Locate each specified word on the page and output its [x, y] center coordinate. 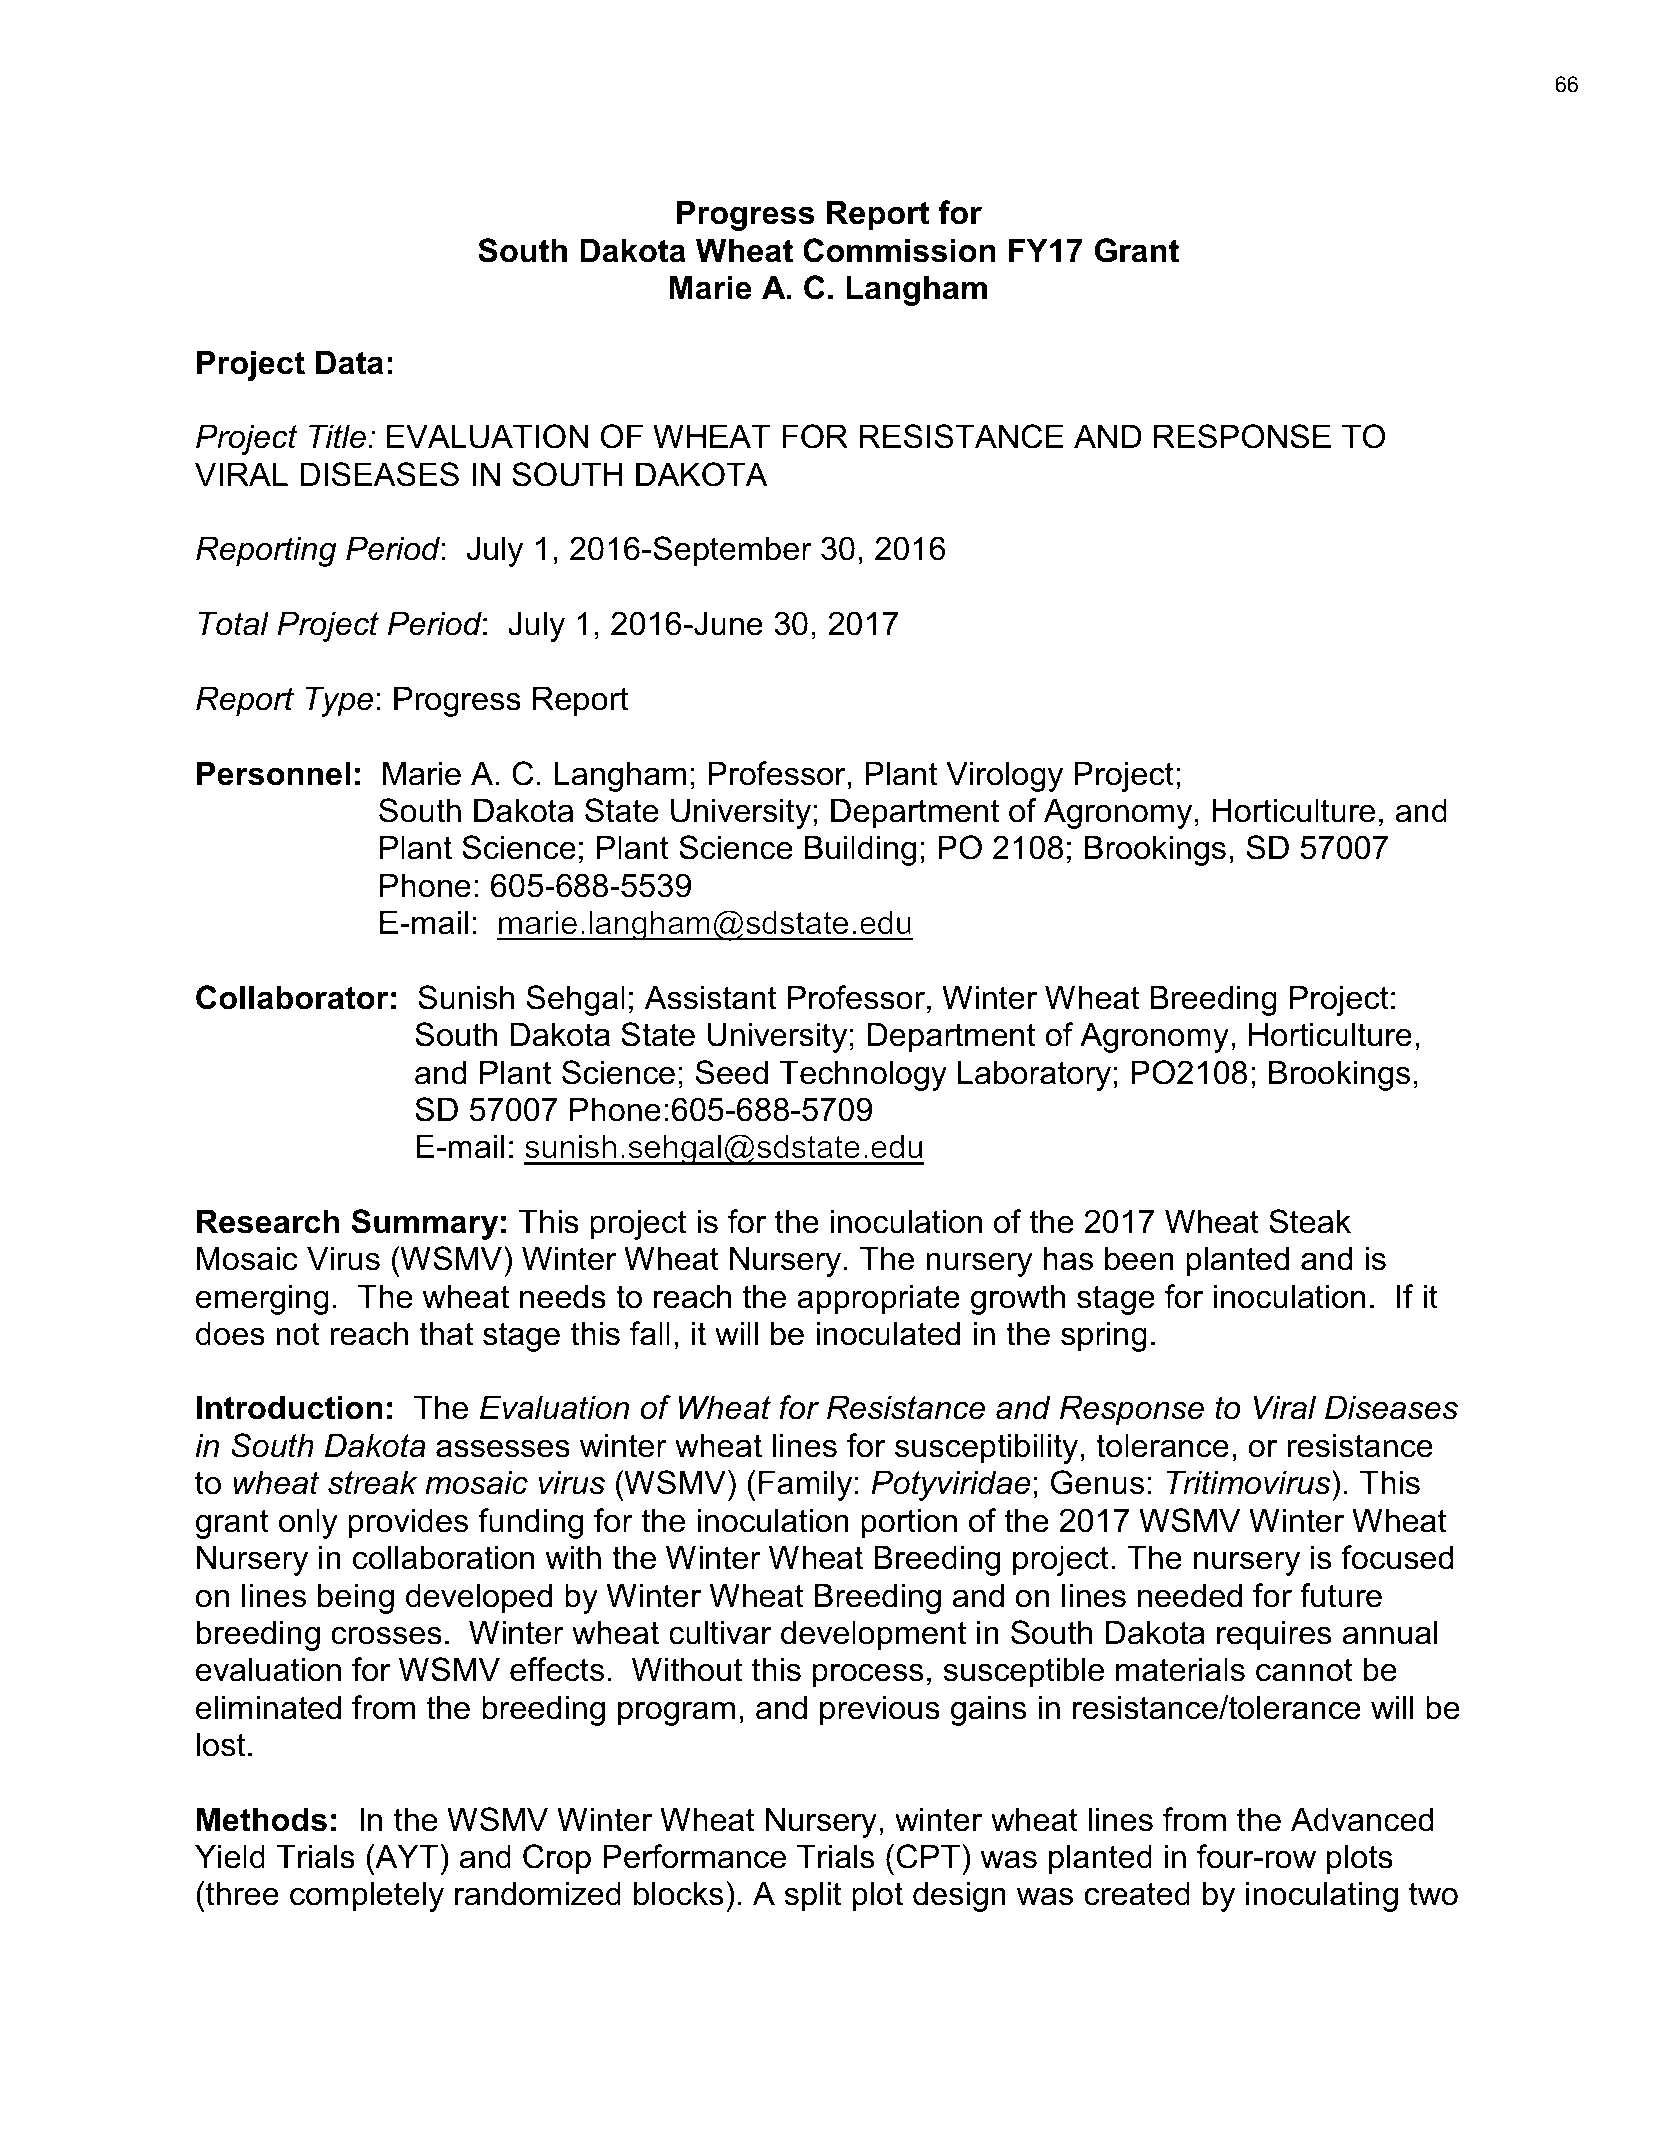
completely [367, 1896]
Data [349, 362]
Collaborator [292, 997]
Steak [1310, 1221]
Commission [899, 250]
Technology [863, 1075]
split [813, 1896]
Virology [1004, 776]
